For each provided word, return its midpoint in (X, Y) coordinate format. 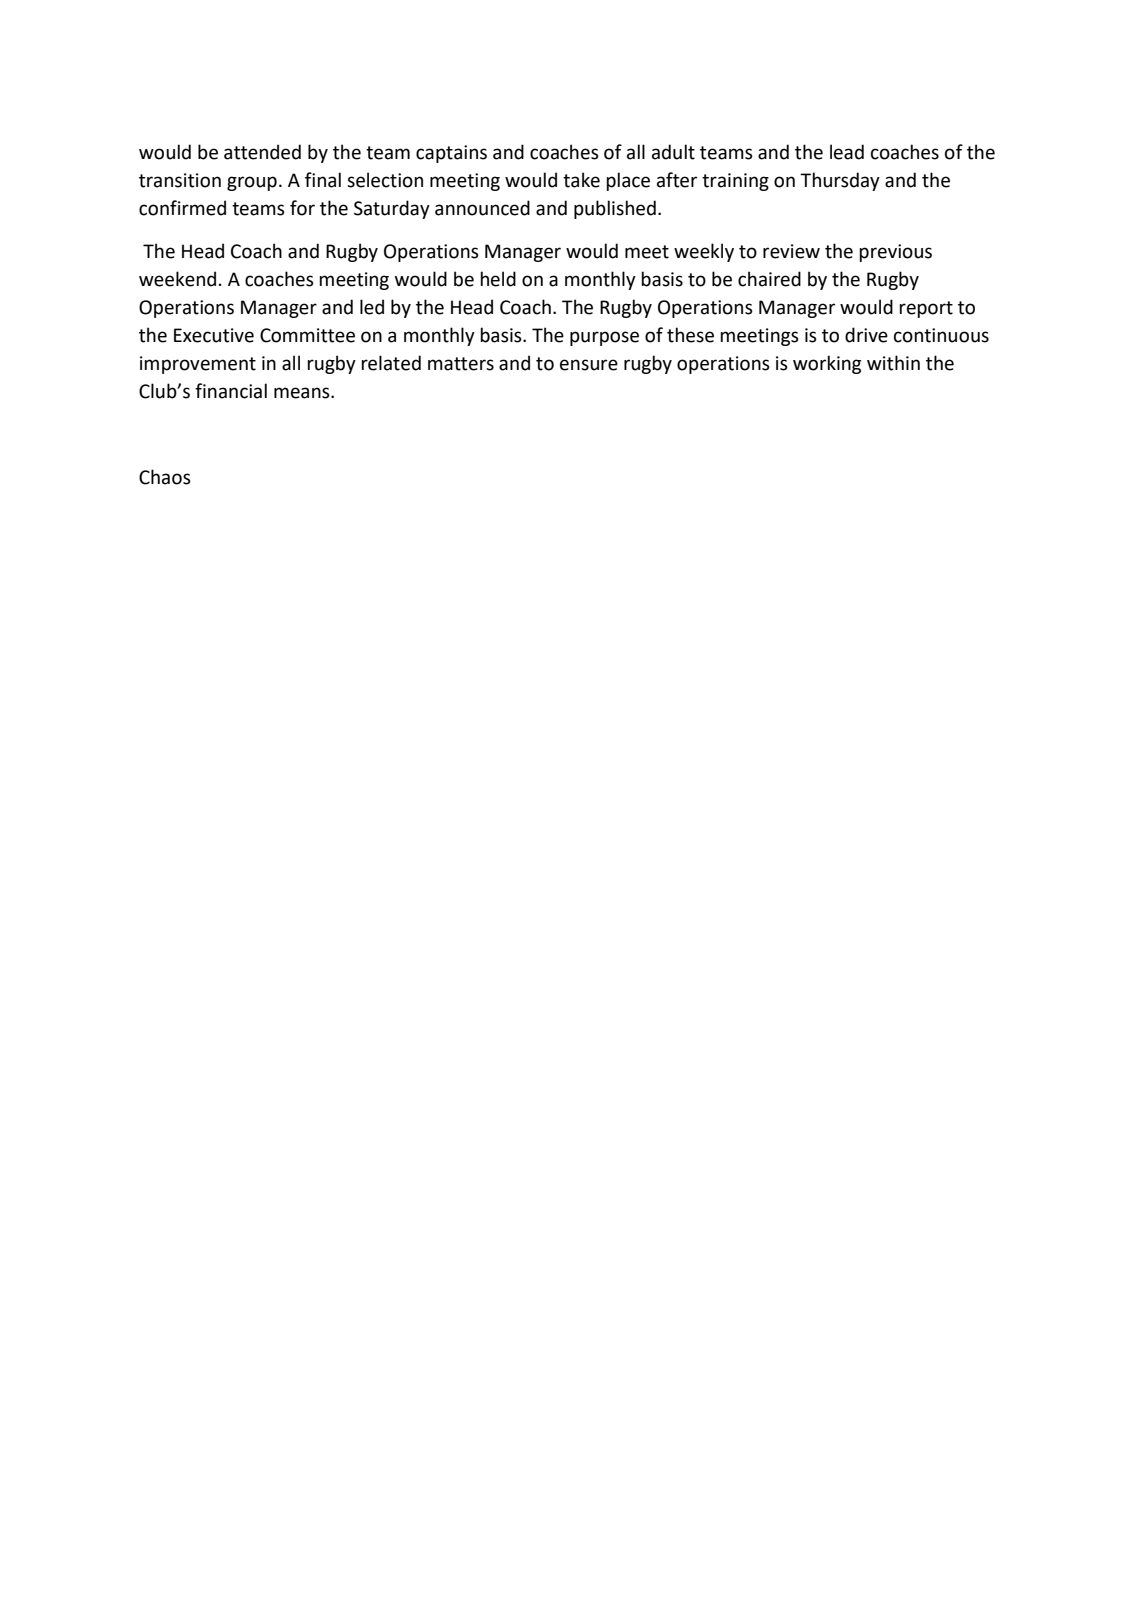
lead (847, 152)
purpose (604, 338)
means (303, 393)
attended (262, 152)
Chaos (165, 477)
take (581, 180)
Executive (214, 335)
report (926, 309)
